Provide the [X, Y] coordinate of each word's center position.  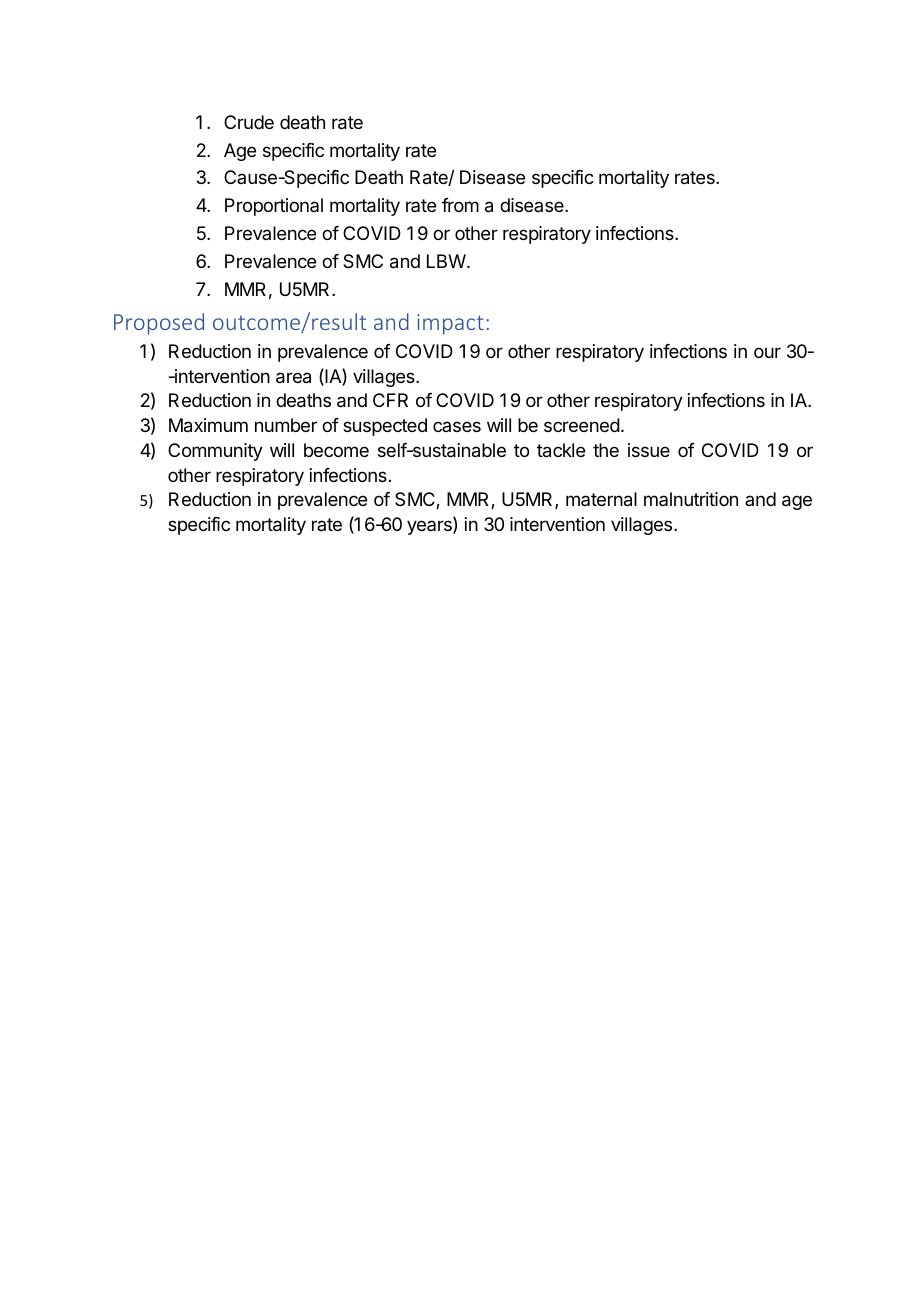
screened [582, 425]
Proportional [274, 207]
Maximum [208, 425]
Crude [249, 122]
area [293, 378]
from [460, 205]
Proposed [159, 324]
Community [215, 452]
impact [450, 324]
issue [649, 450]
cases [457, 426]
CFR [390, 400]
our [767, 352]
